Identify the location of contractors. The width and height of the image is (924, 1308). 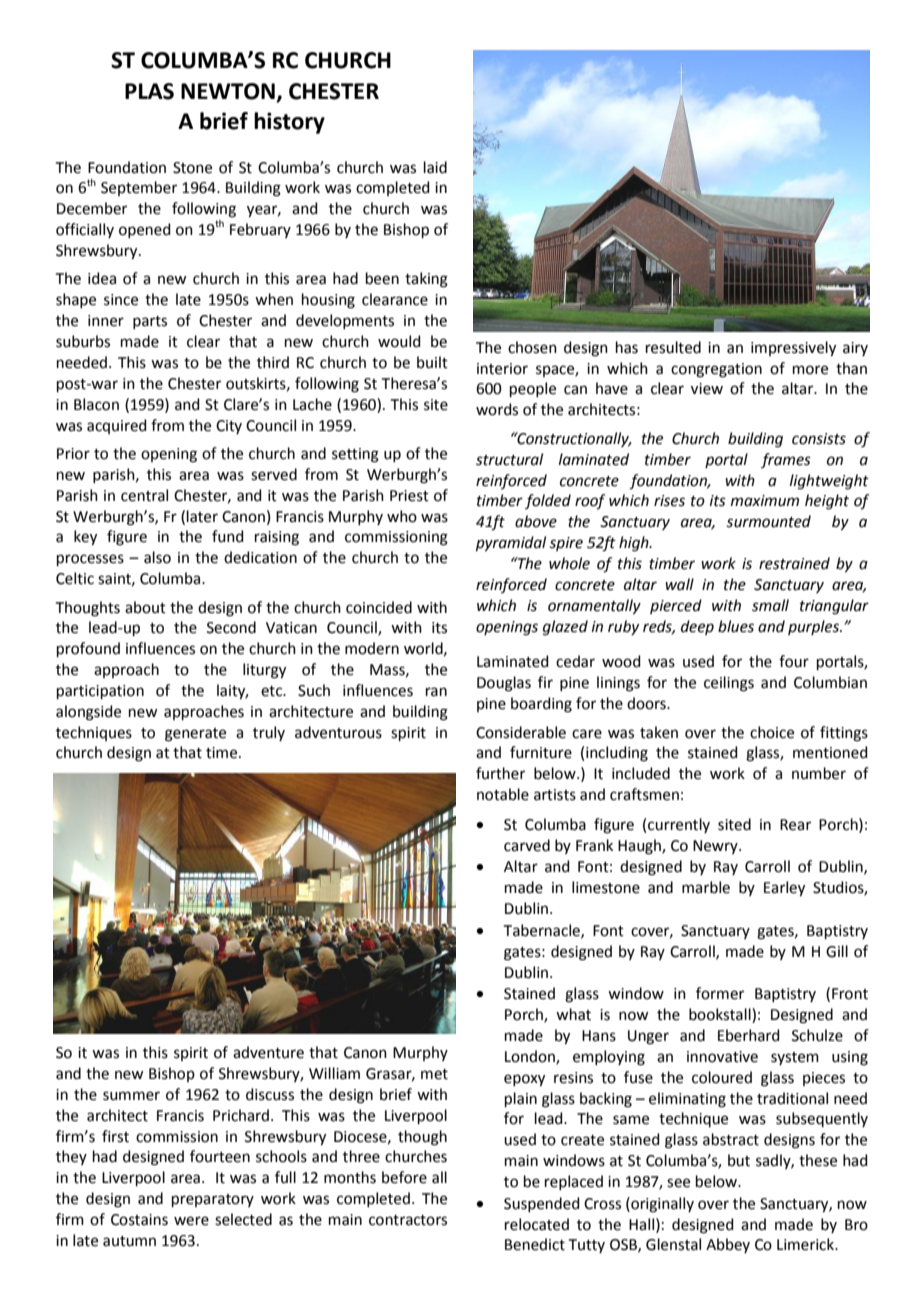
(408, 1220).
